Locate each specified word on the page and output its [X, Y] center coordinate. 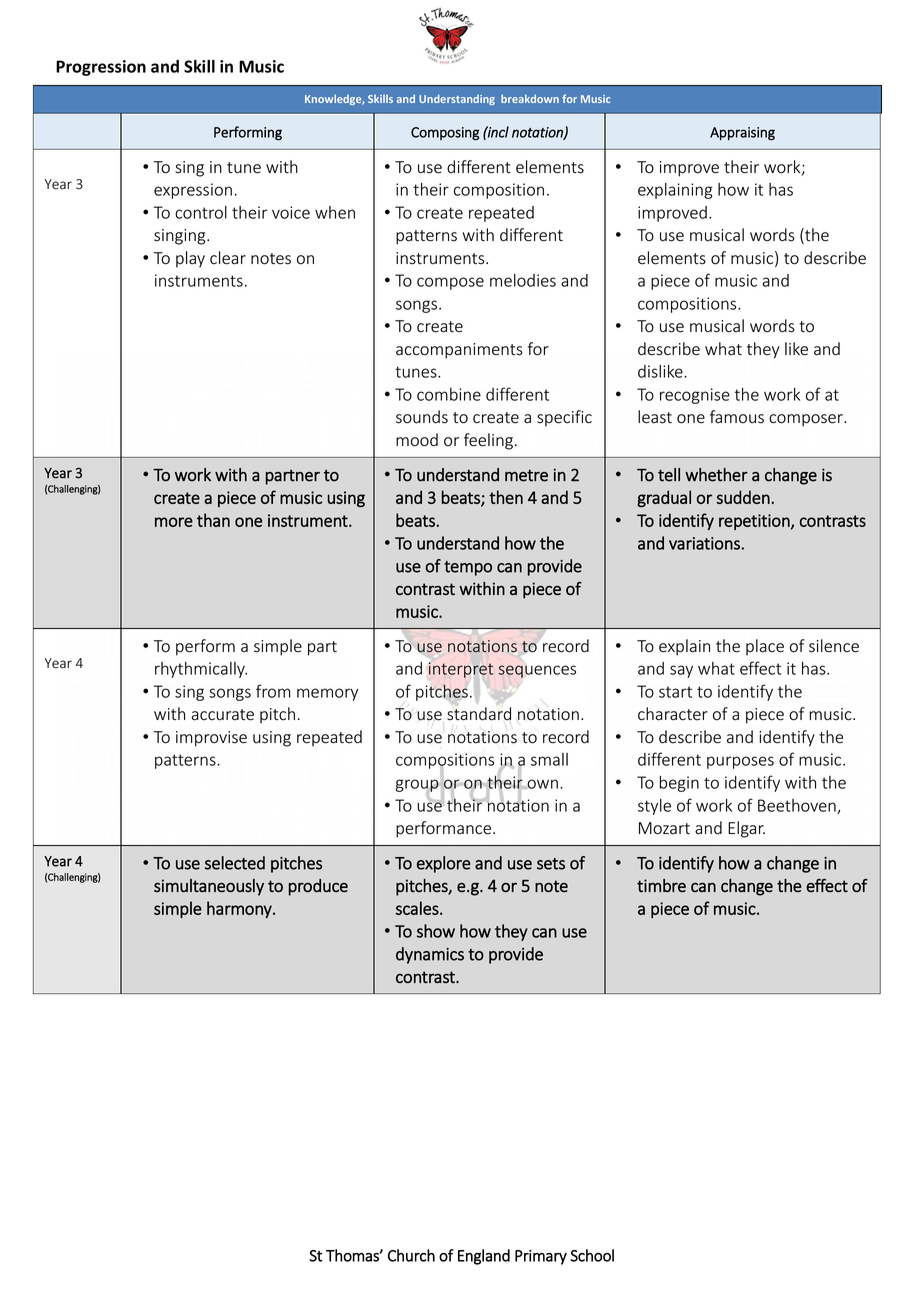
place [765, 647]
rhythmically [201, 670]
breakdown [530, 98]
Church [411, 1255]
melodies [523, 280]
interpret [461, 670]
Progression [101, 68]
